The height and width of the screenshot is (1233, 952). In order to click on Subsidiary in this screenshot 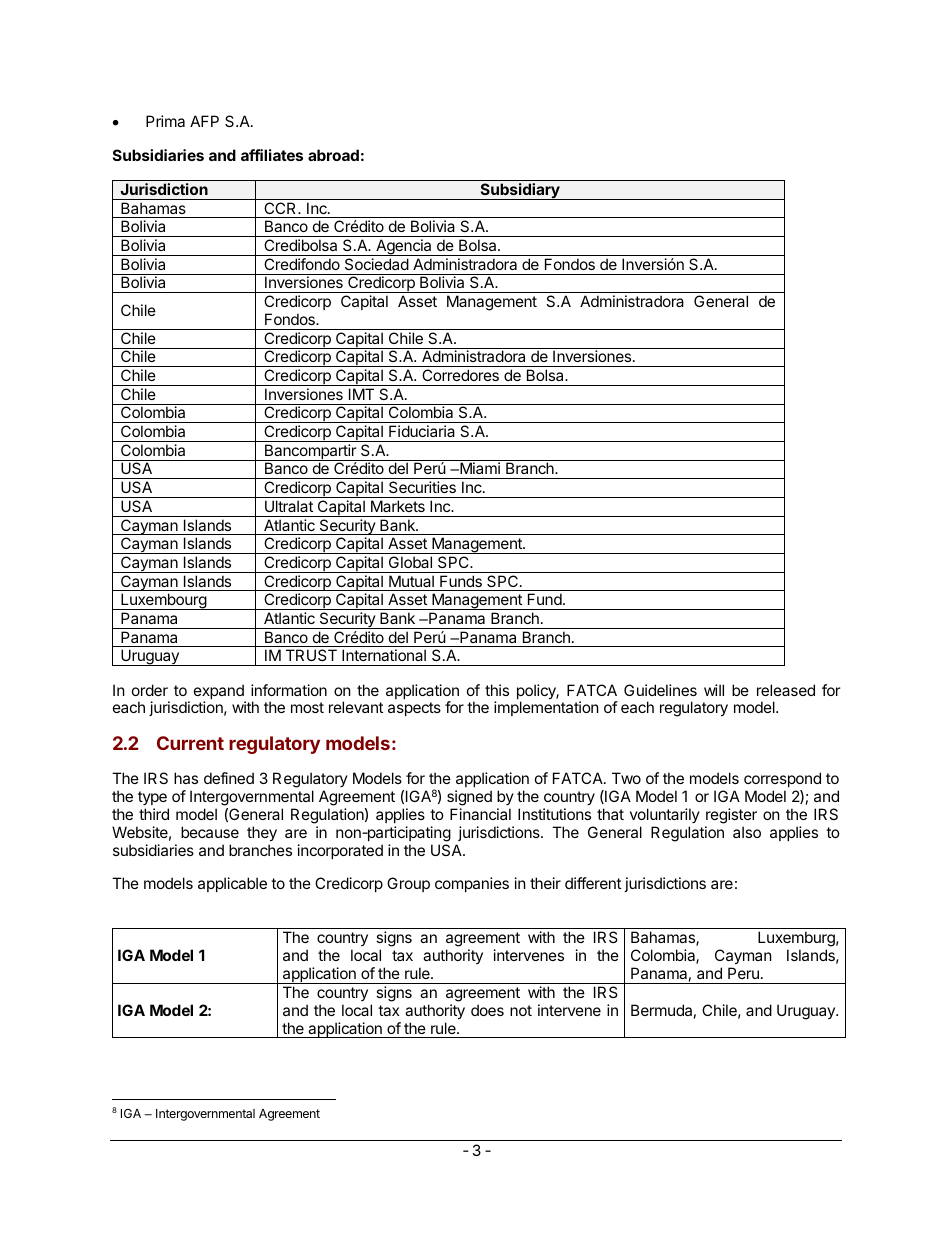, I will do `click(520, 191)`.
